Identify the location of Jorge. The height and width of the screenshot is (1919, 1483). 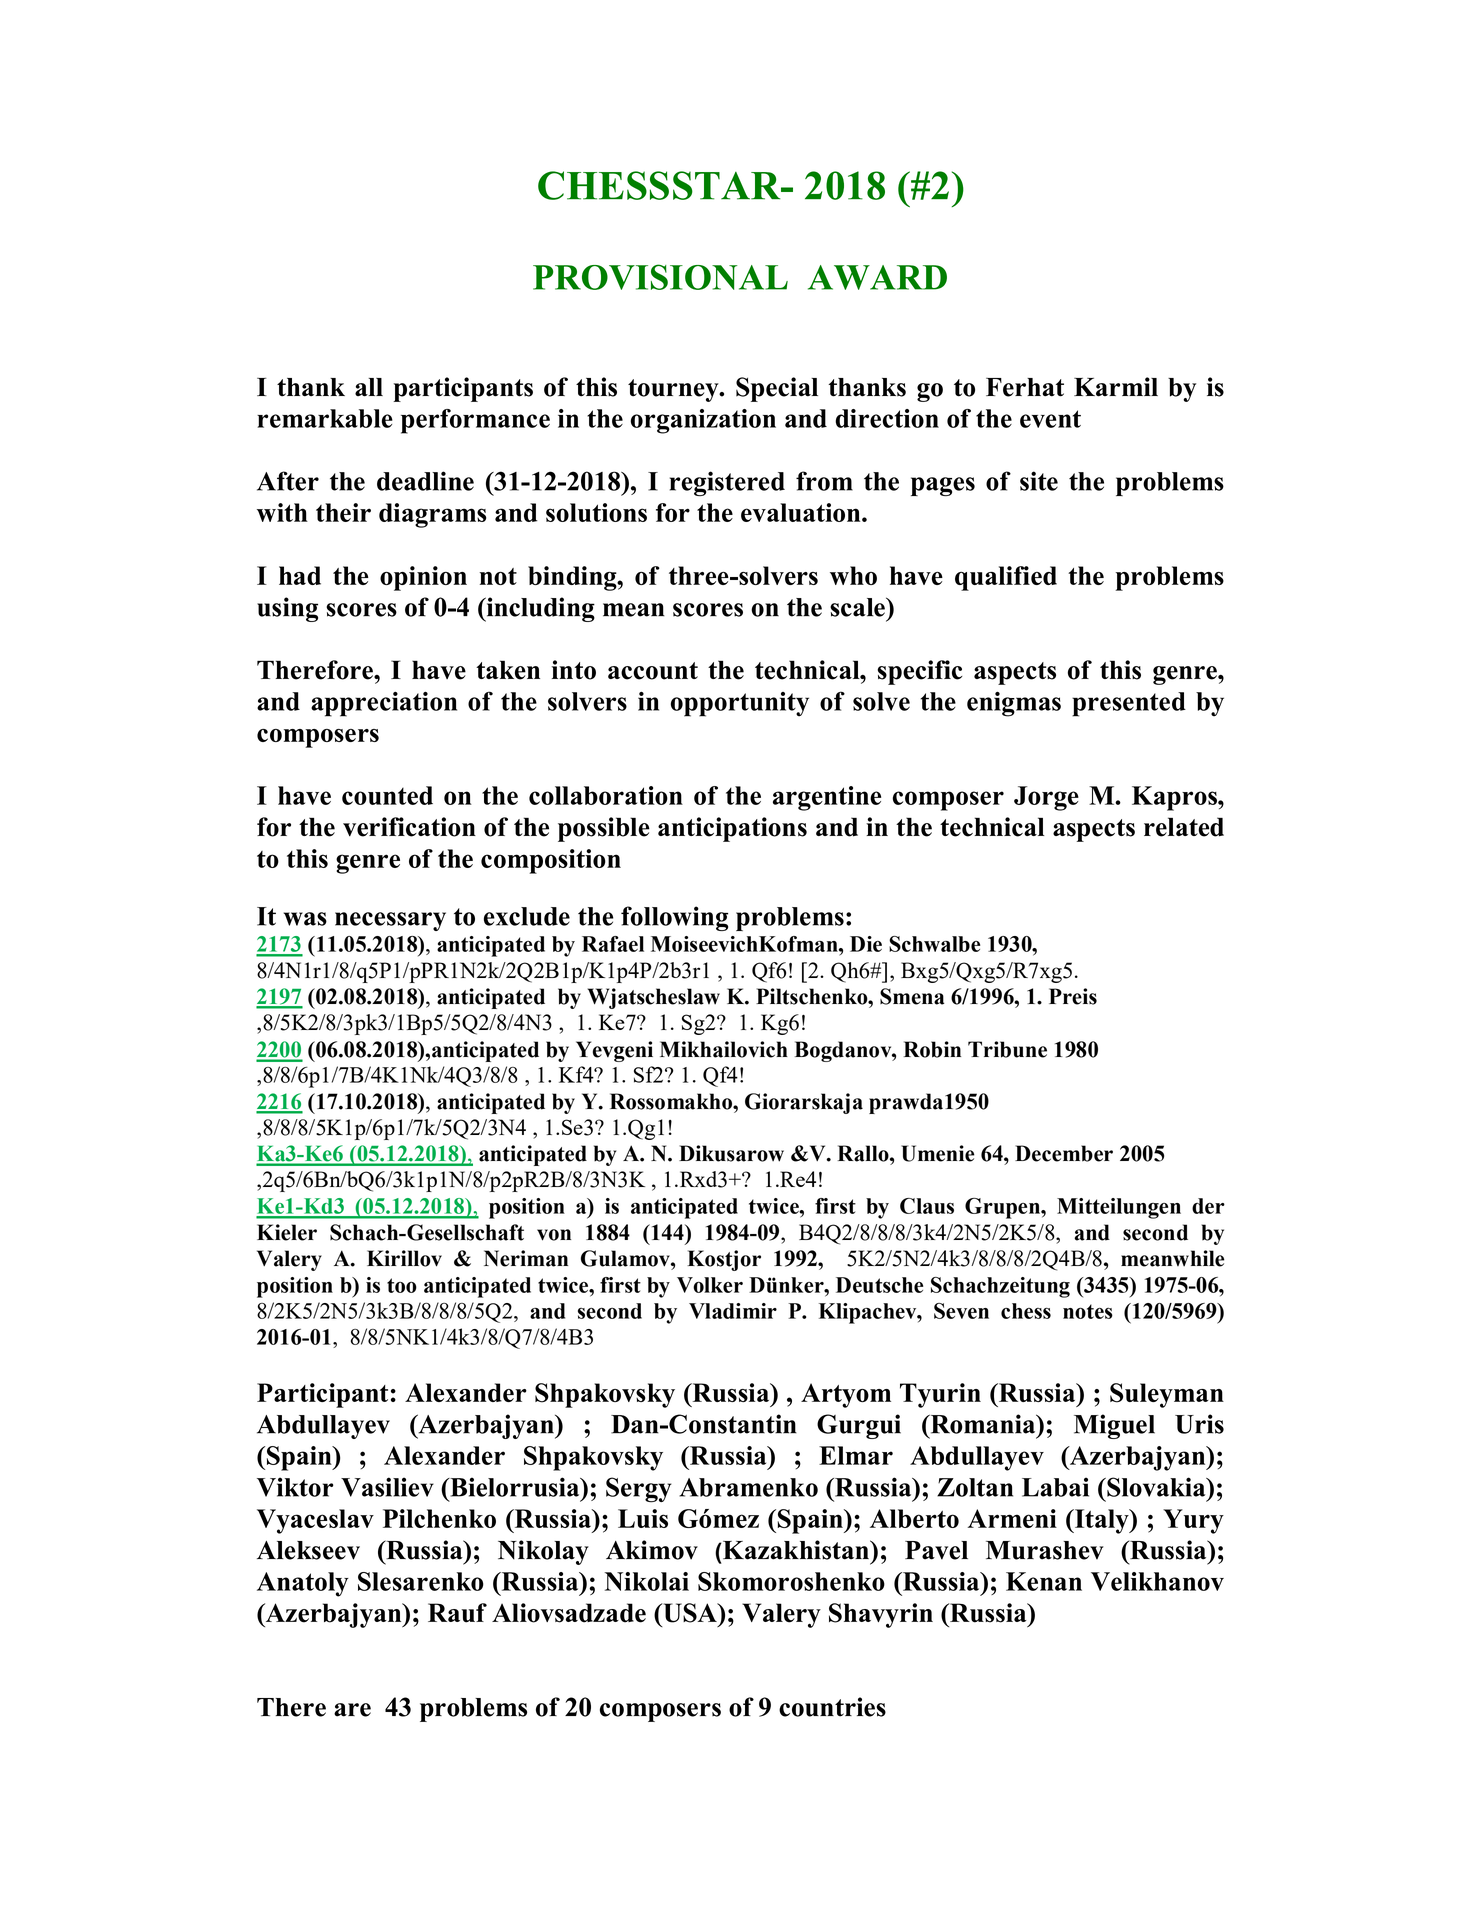
(1046, 798).
